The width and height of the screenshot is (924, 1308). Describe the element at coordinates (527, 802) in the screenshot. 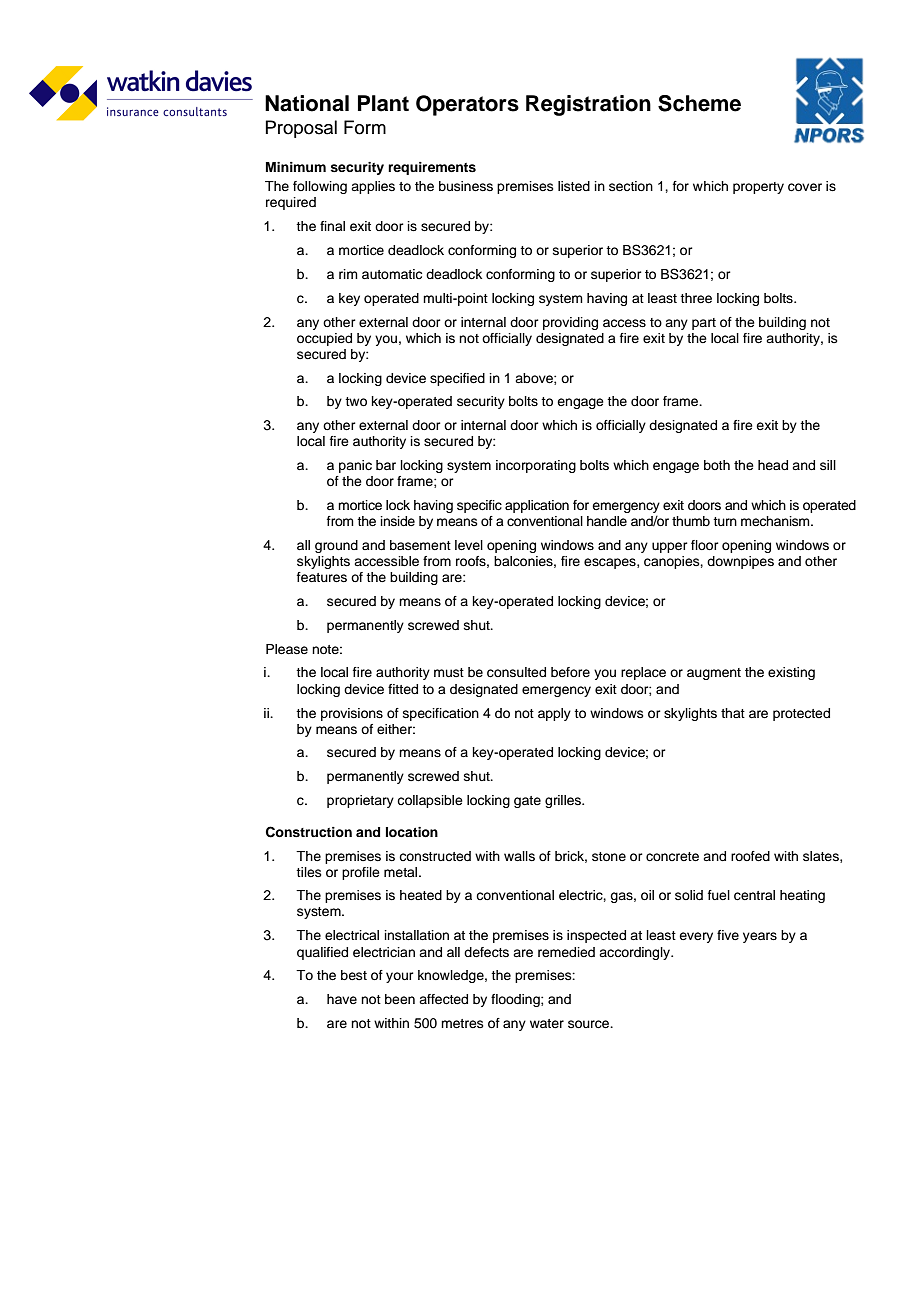

I see `gate` at that location.
